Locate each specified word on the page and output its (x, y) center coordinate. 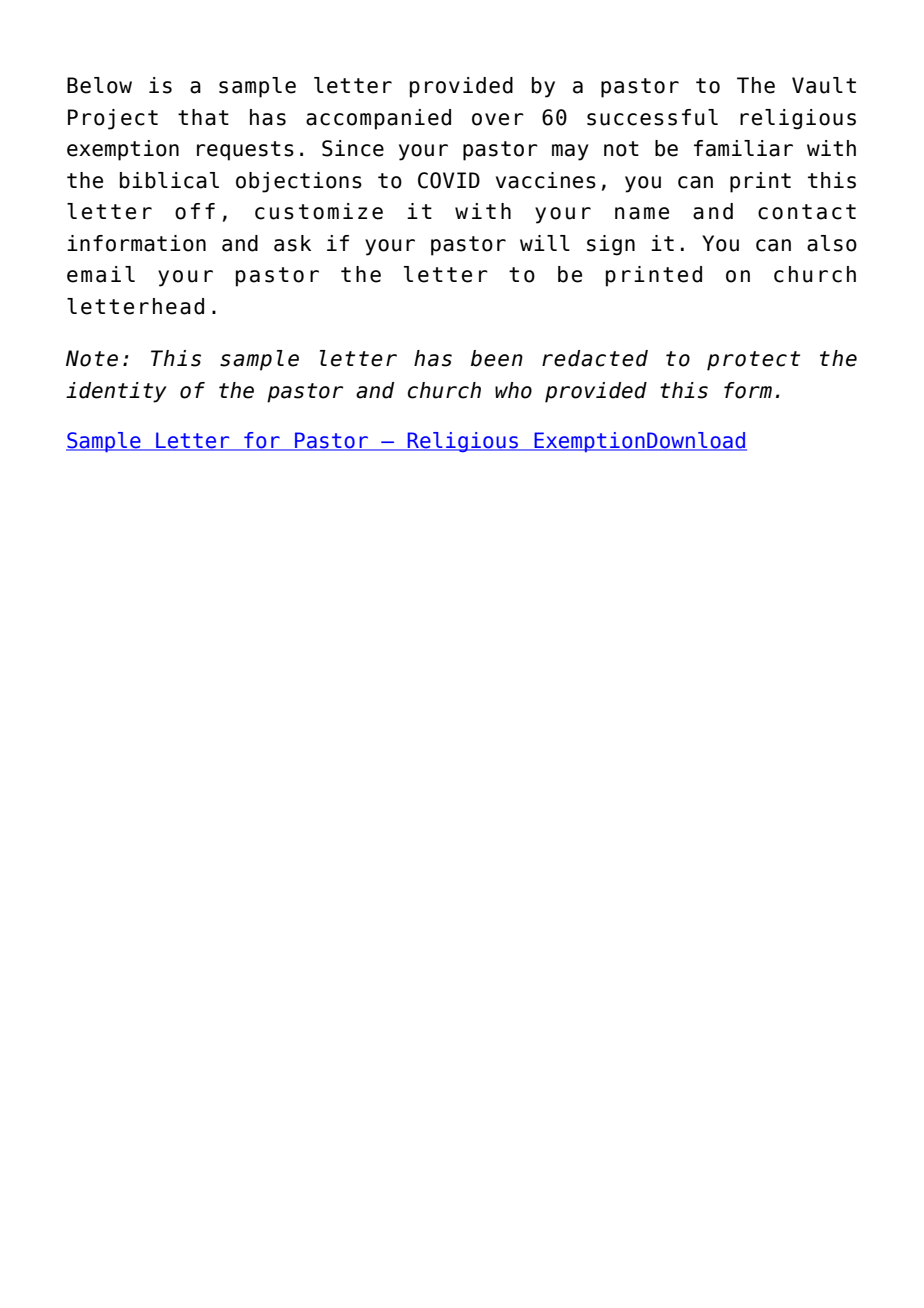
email (101, 274)
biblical (169, 180)
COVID (449, 180)
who (513, 390)
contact (807, 212)
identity (116, 392)
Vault (824, 85)
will (545, 243)
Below (99, 85)
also (832, 243)
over (498, 119)
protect (753, 361)
